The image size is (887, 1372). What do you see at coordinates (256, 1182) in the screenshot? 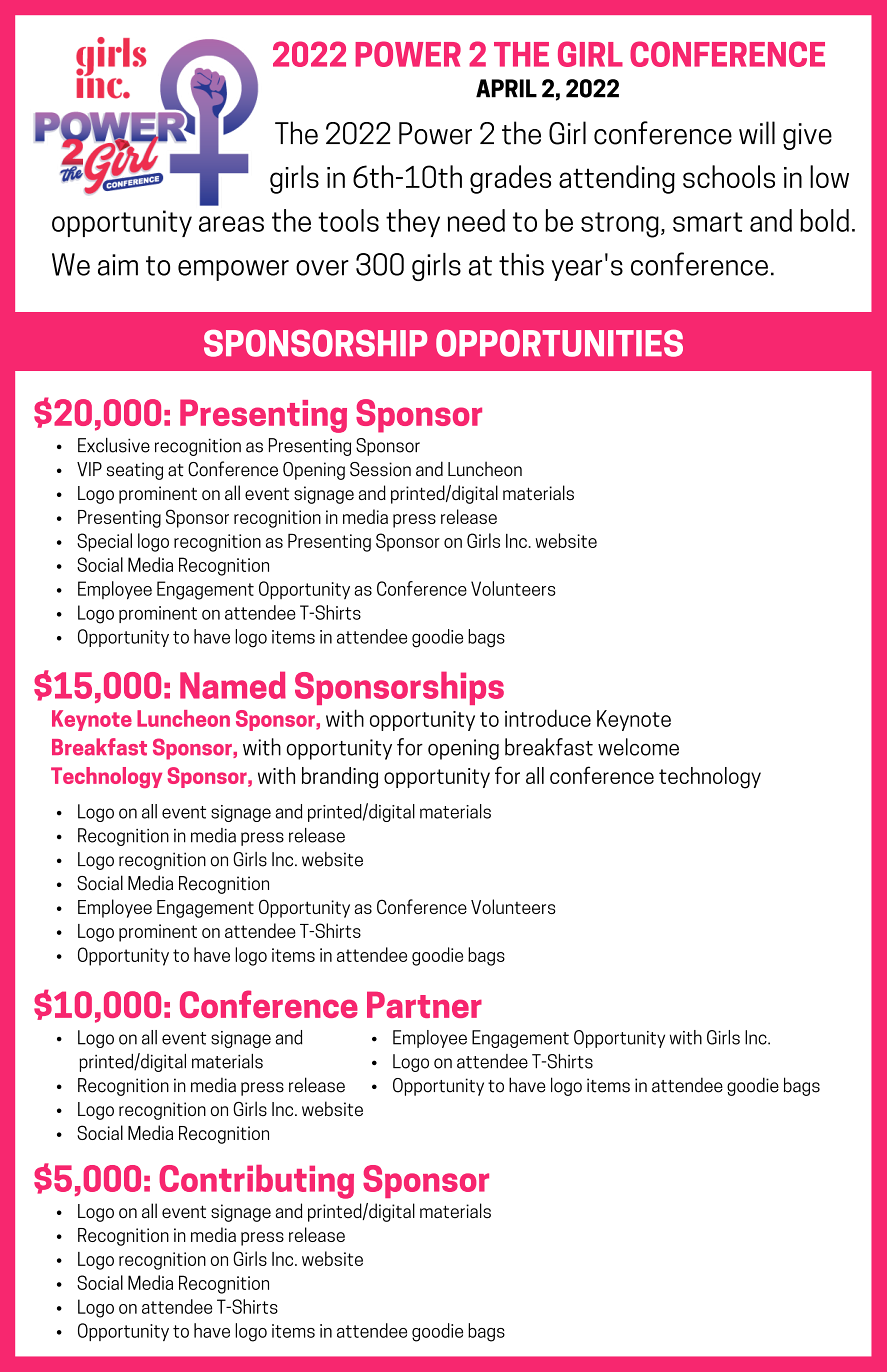
I see `Contributing` at bounding box center [256, 1182].
